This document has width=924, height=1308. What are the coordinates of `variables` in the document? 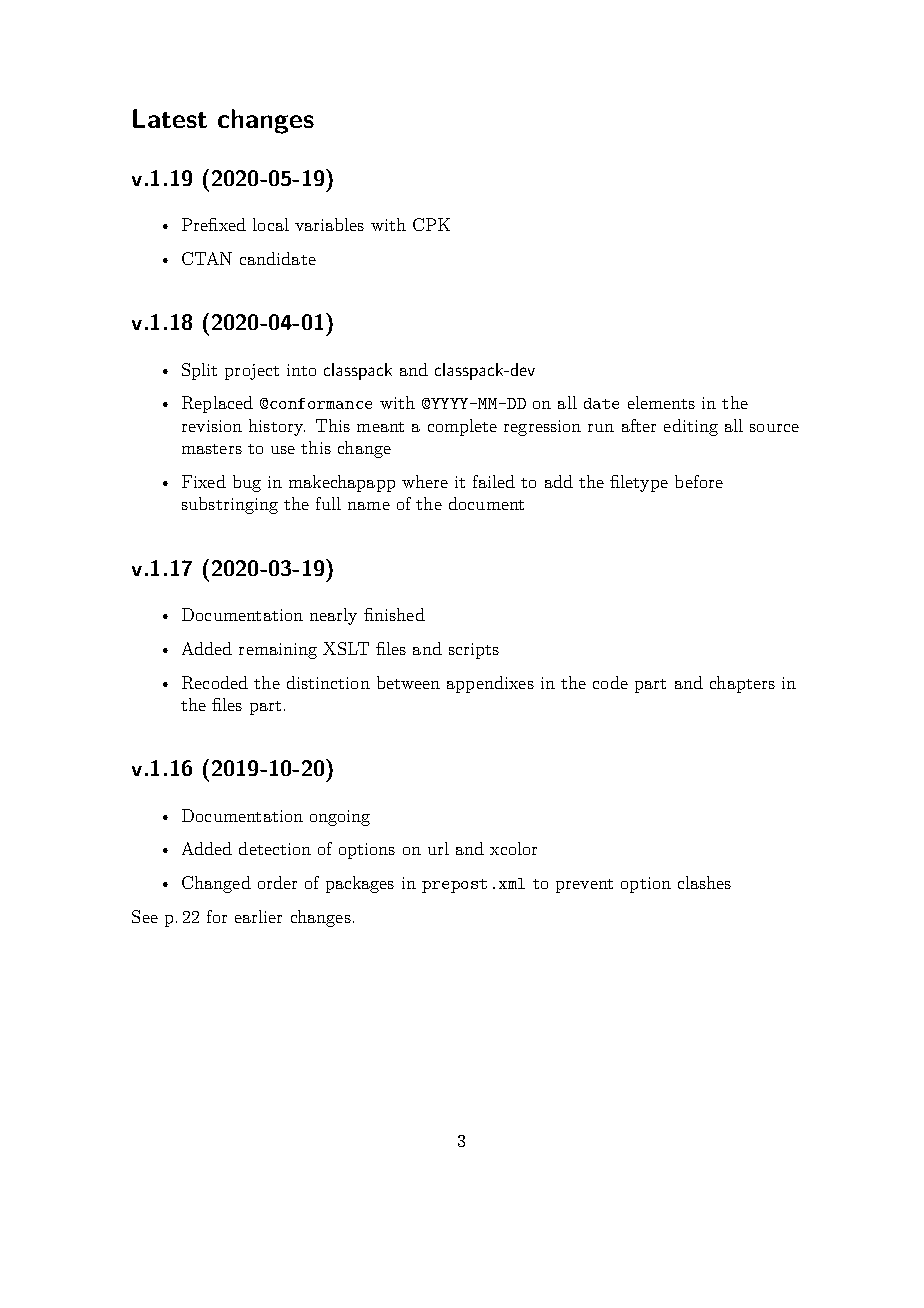 It's located at (329, 224).
